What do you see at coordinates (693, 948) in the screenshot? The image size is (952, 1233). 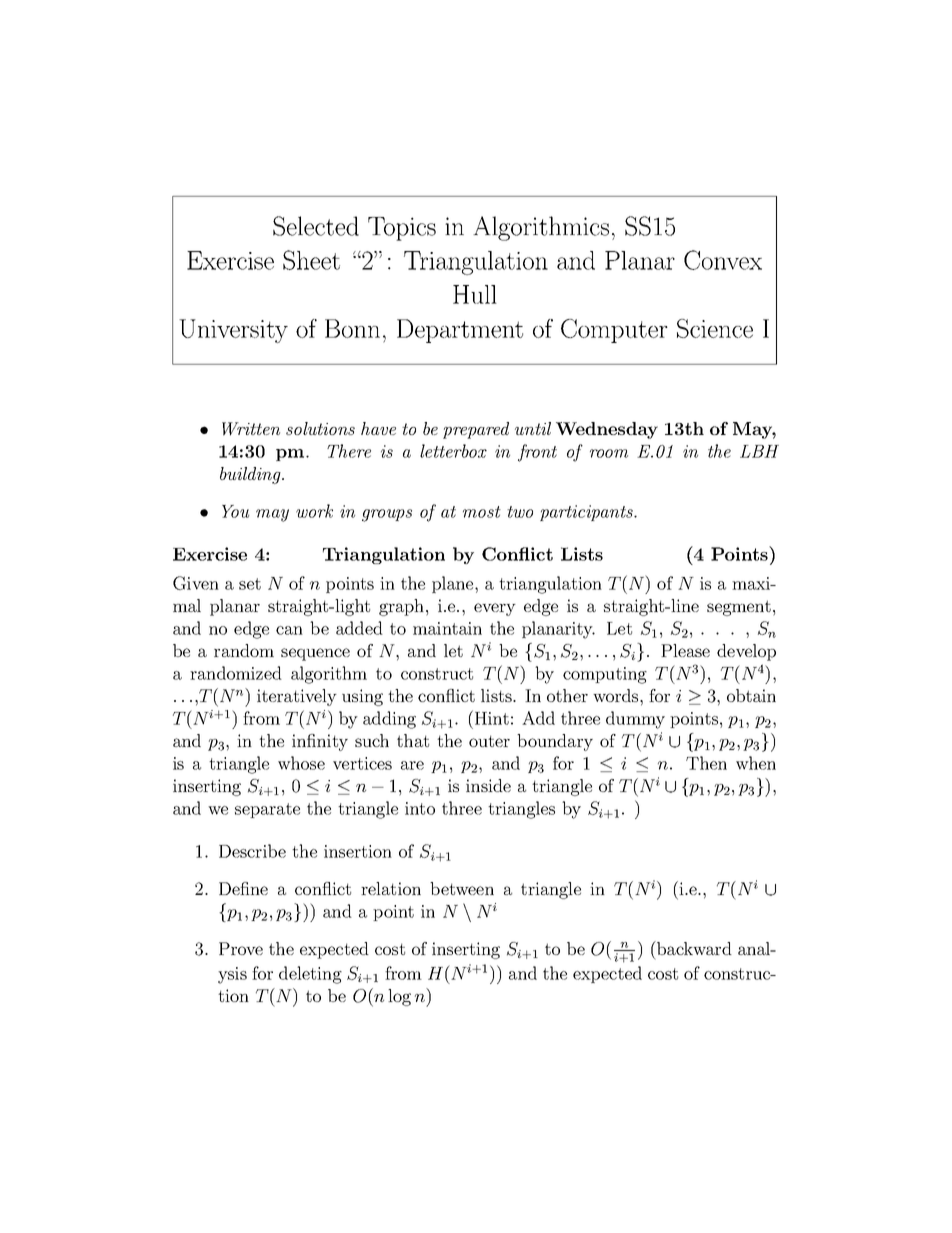 I see `backward` at bounding box center [693, 948].
